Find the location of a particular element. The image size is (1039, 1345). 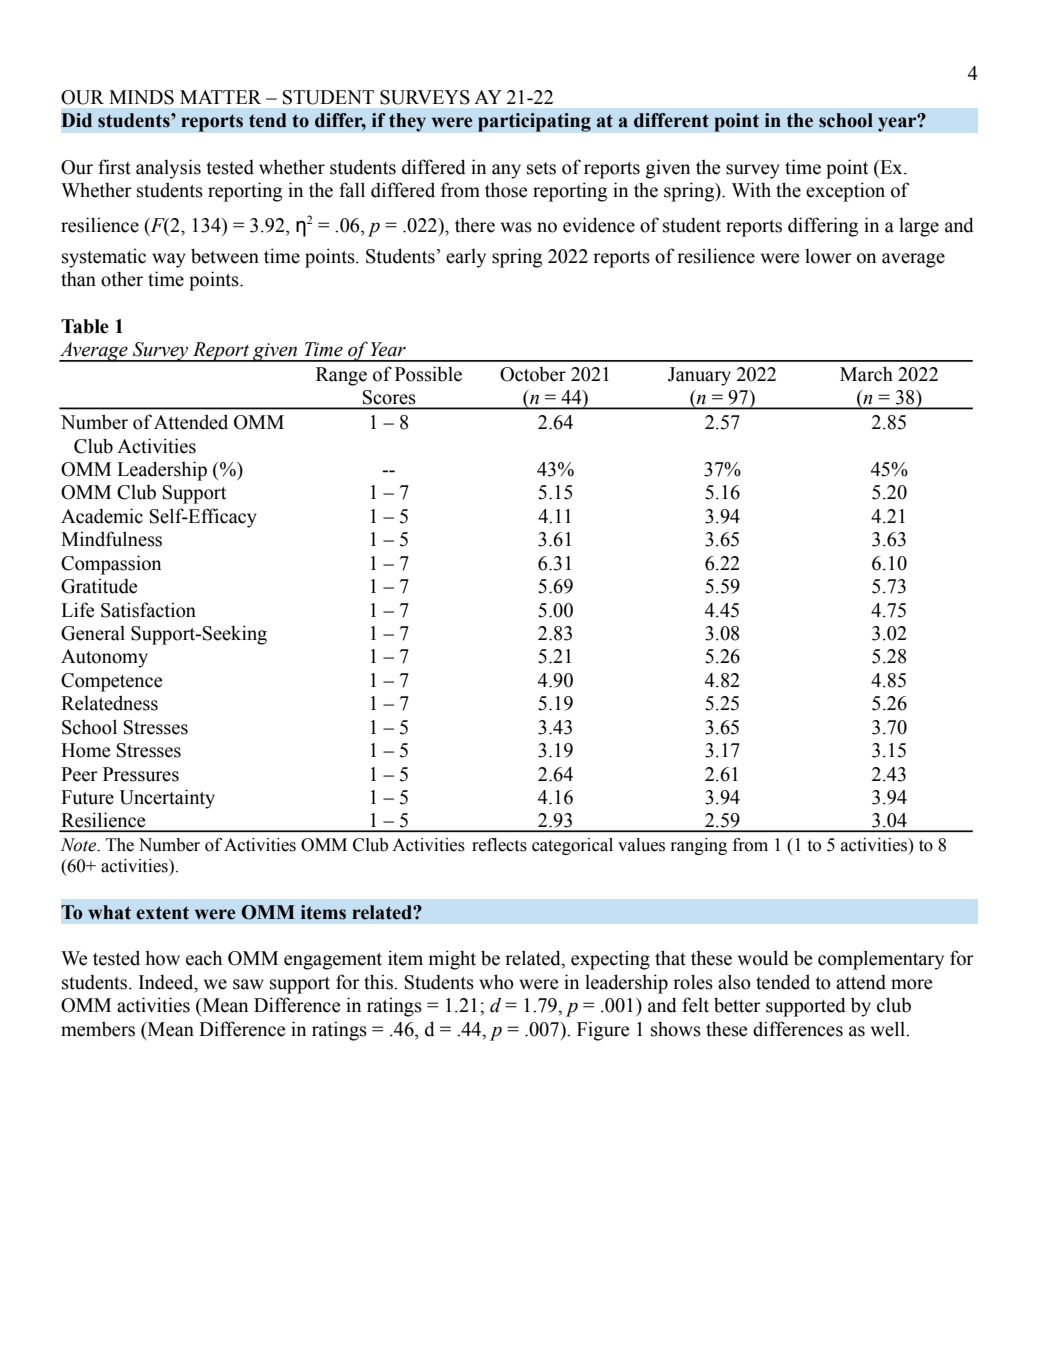

exception is located at coordinates (845, 192).
